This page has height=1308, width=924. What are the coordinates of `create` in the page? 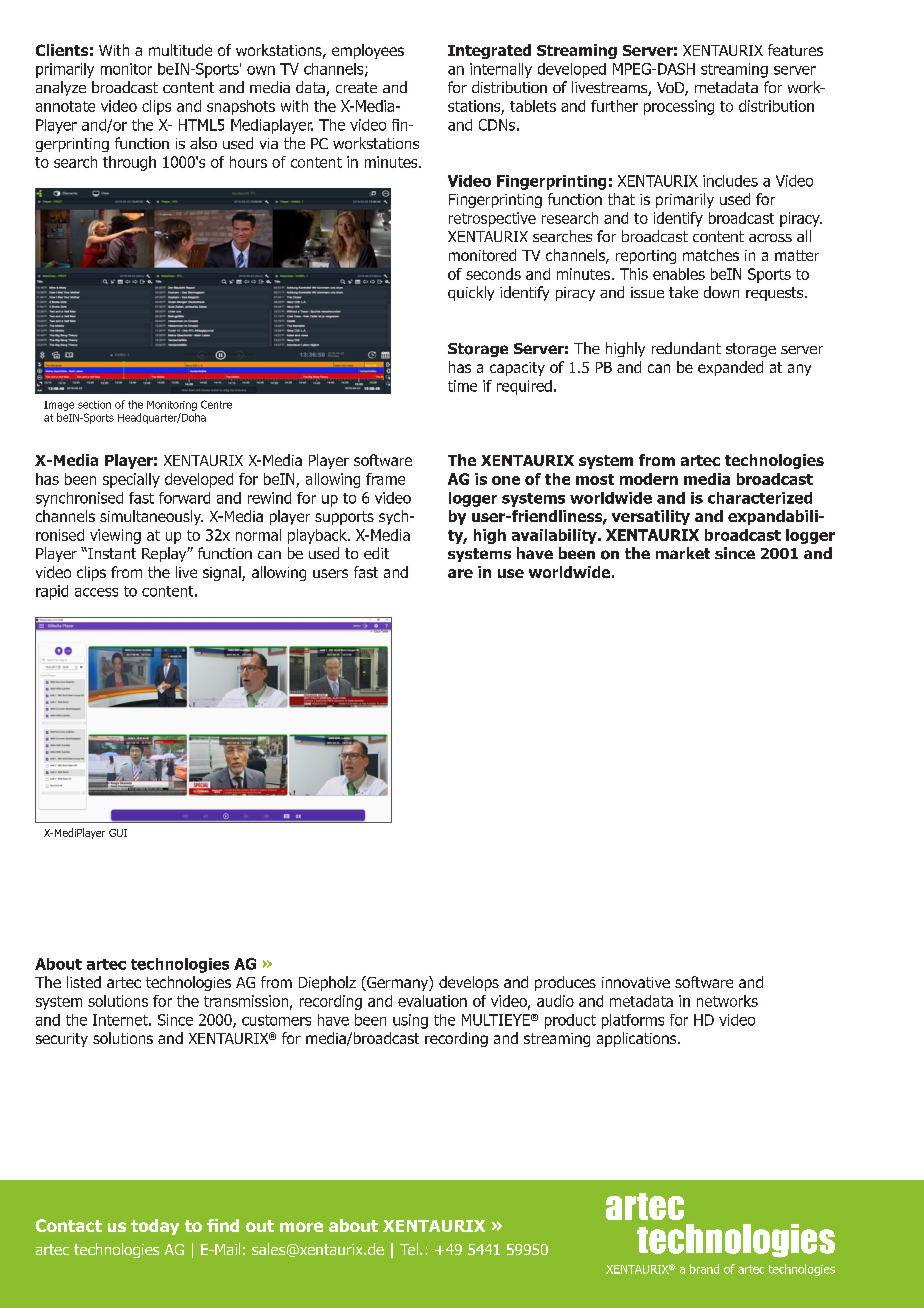 It's located at (356, 87).
